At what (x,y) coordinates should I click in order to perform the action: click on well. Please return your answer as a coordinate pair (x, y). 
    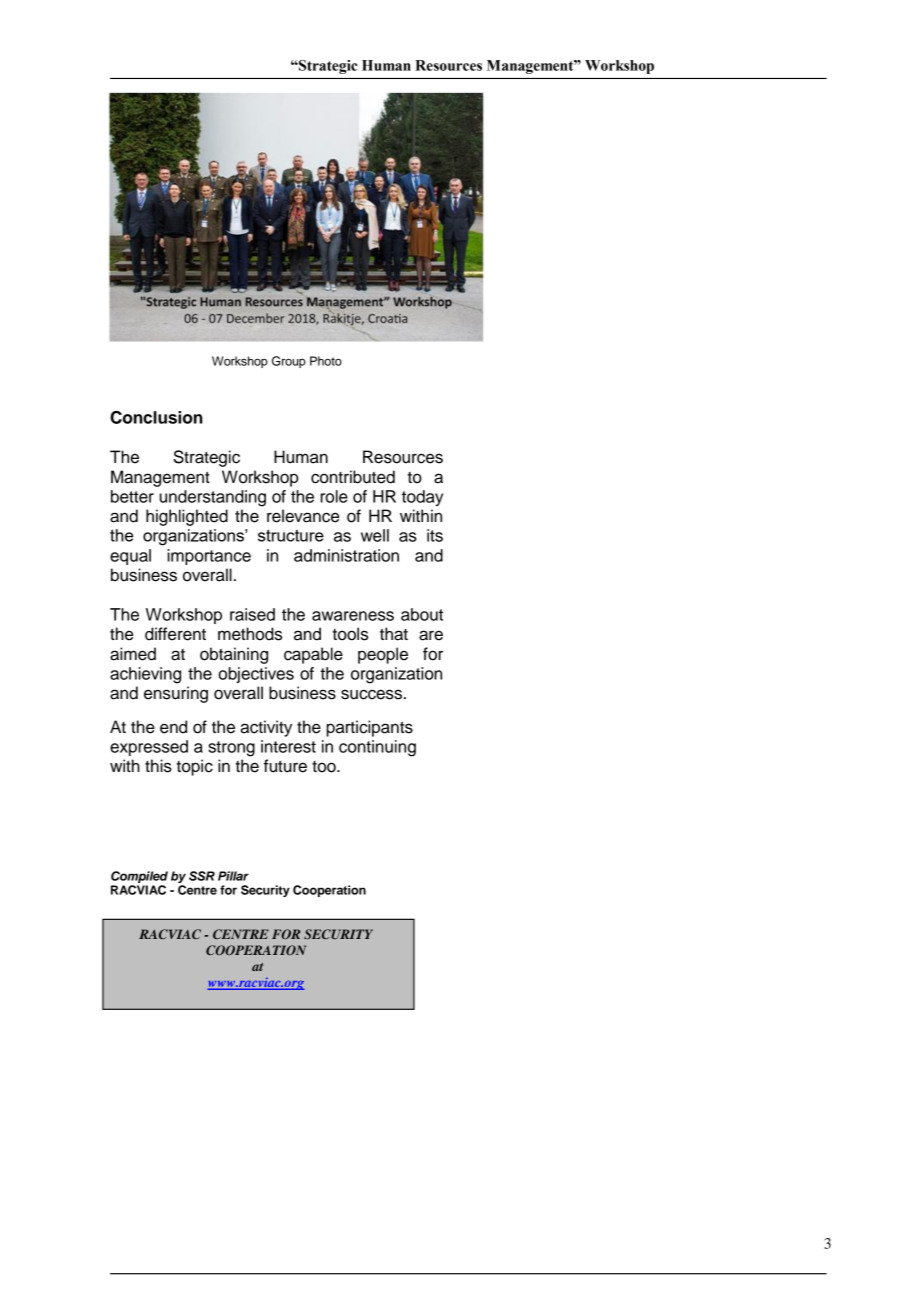
    Looking at the image, I should click on (375, 535).
